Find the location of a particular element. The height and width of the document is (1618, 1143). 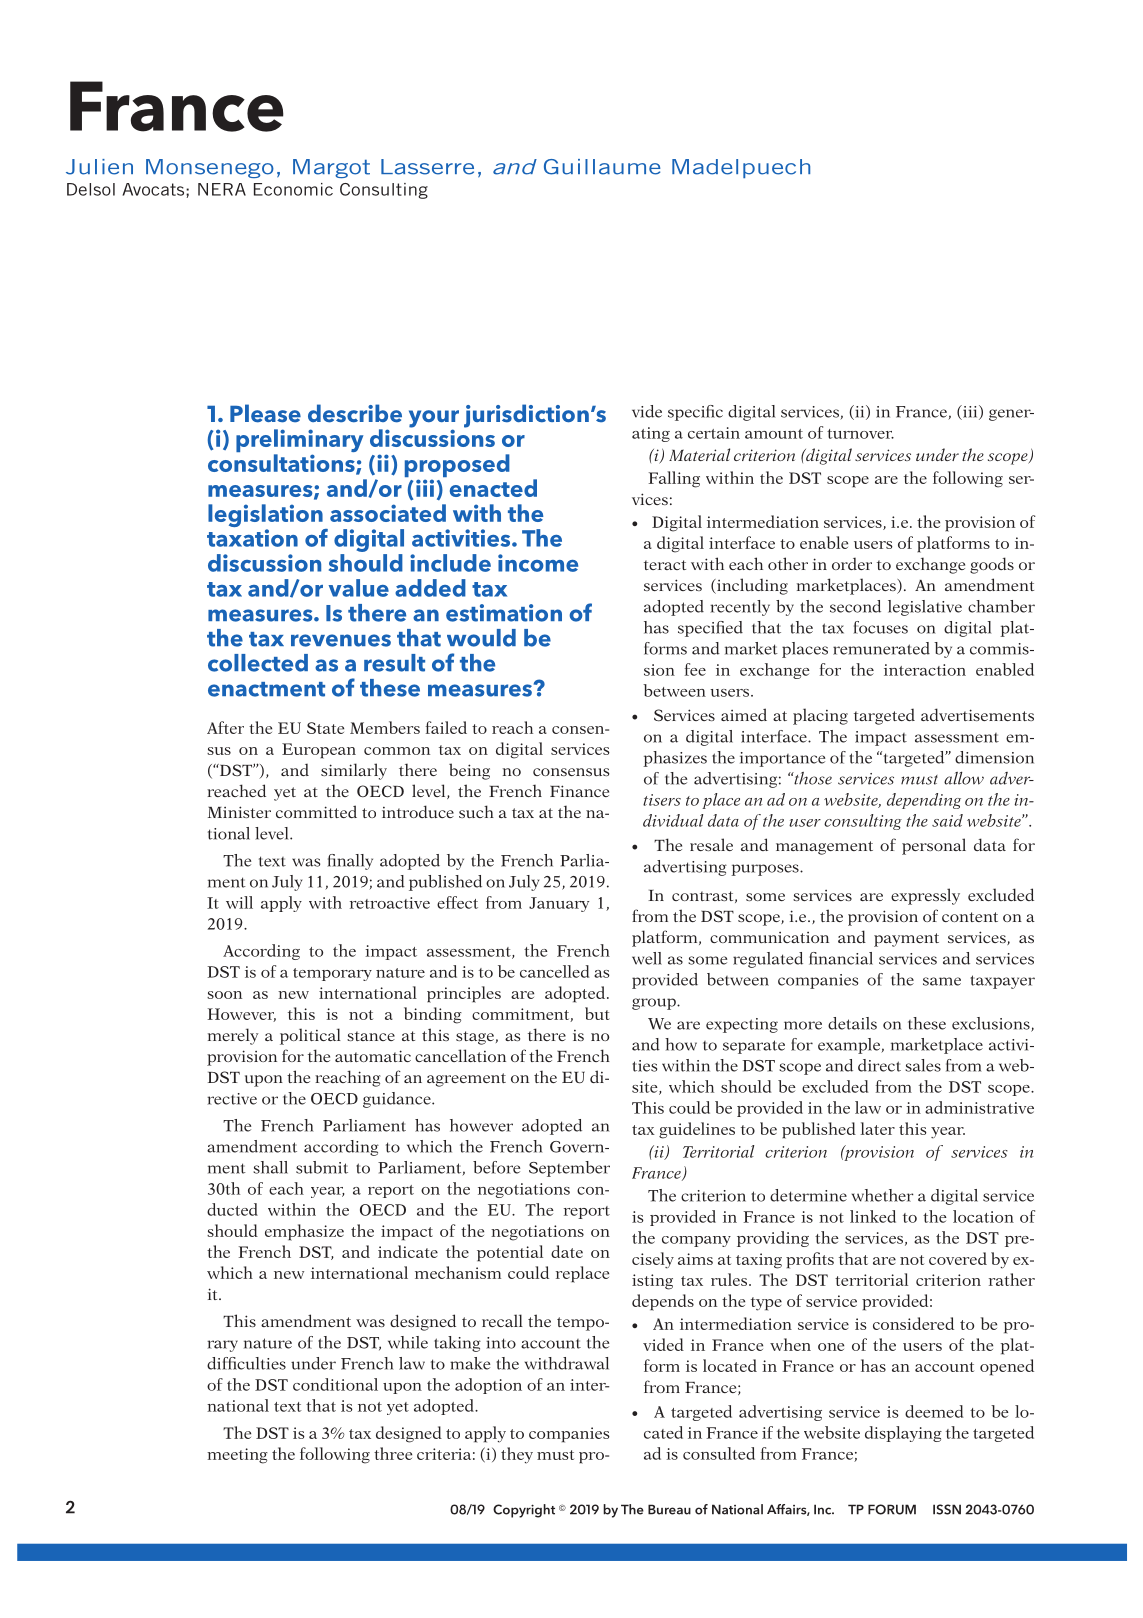

emphasize is located at coordinates (304, 1232).
